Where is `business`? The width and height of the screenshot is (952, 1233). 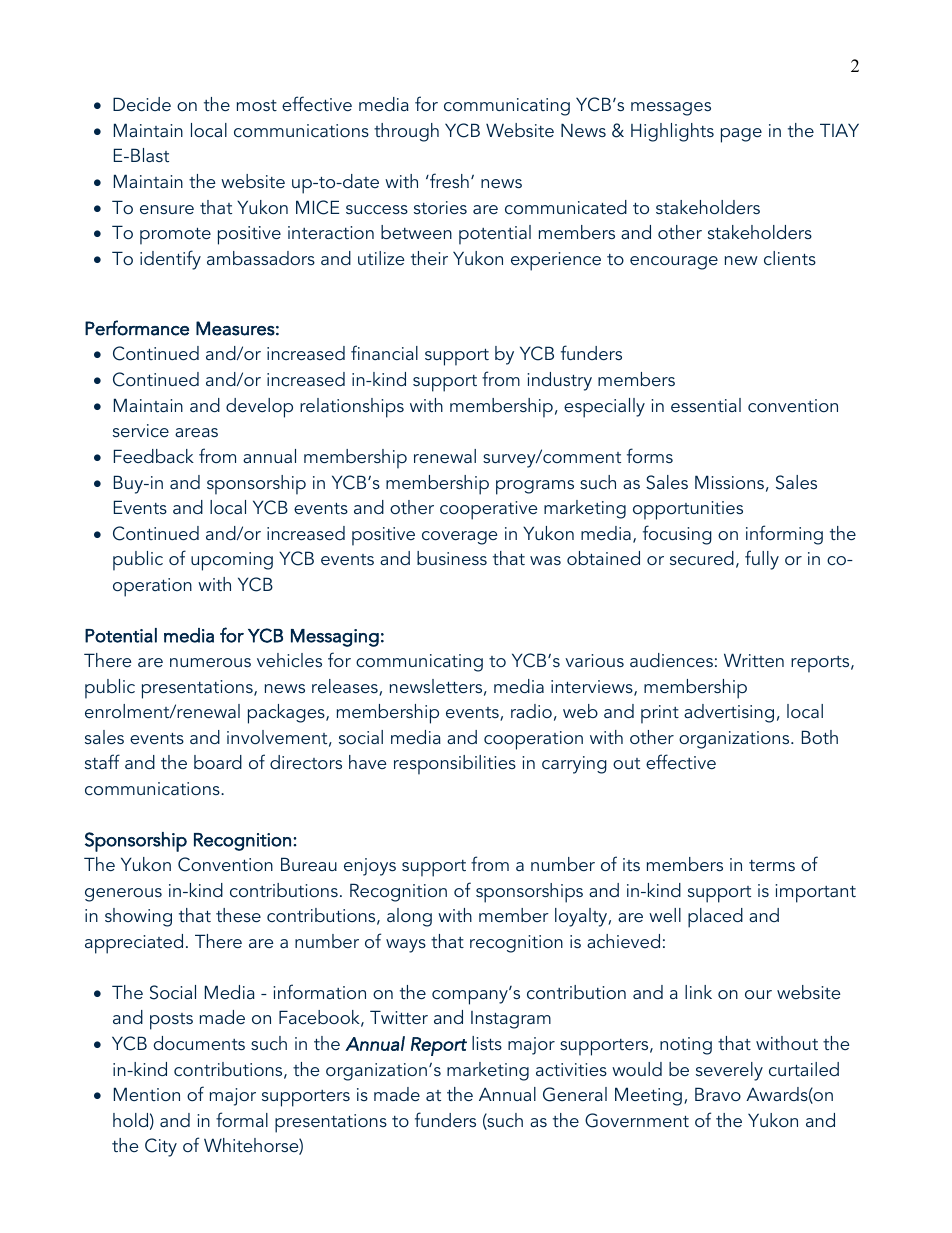 business is located at coordinates (452, 558).
